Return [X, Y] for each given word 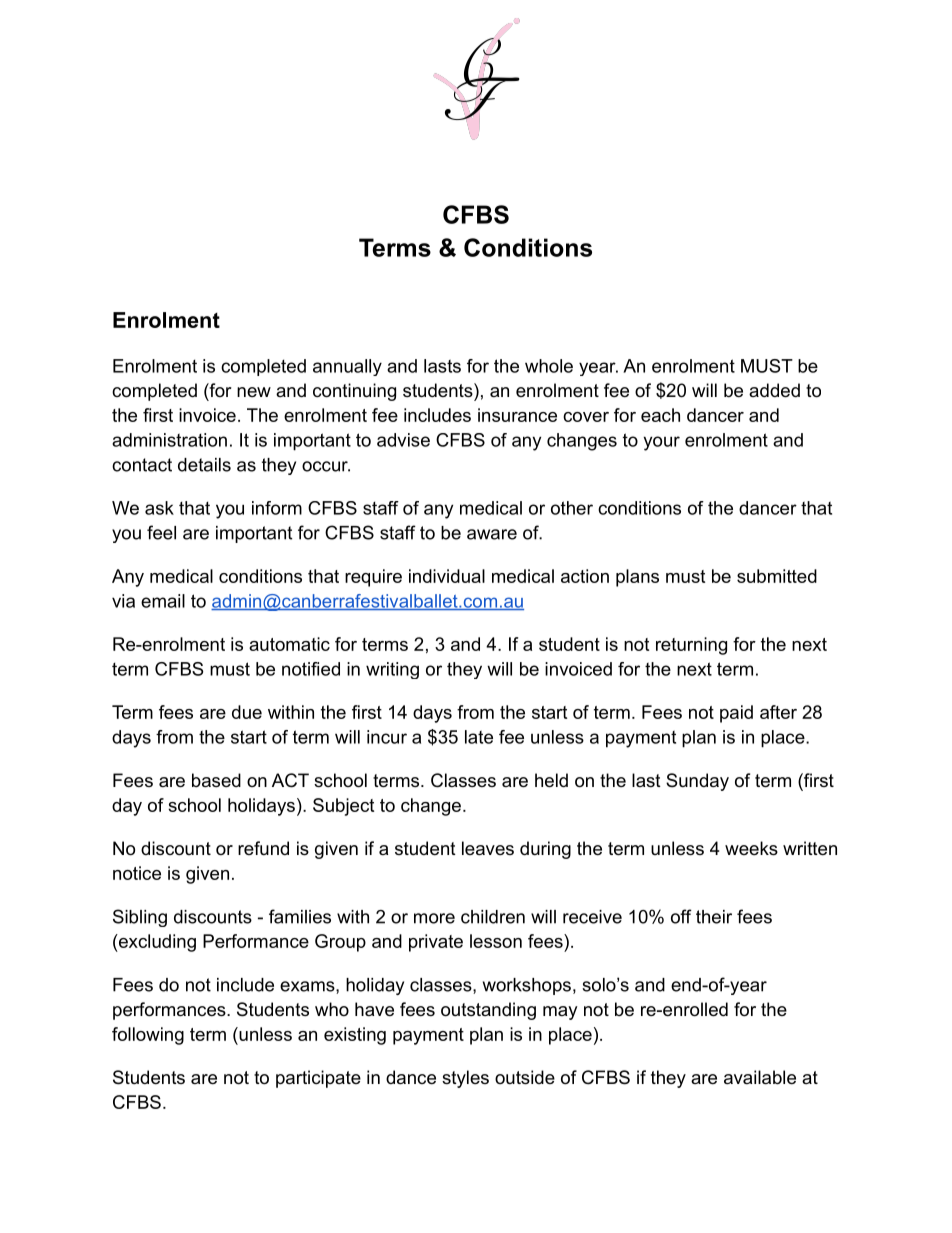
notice [137, 873]
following [148, 1036]
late [479, 737]
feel [161, 532]
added [774, 390]
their [714, 917]
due [247, 712]
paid [736, 714]
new [254, 392]
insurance [517, 415]
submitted [777, 576]
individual [447, 576]
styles [465, 1079]
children [493, 917]
